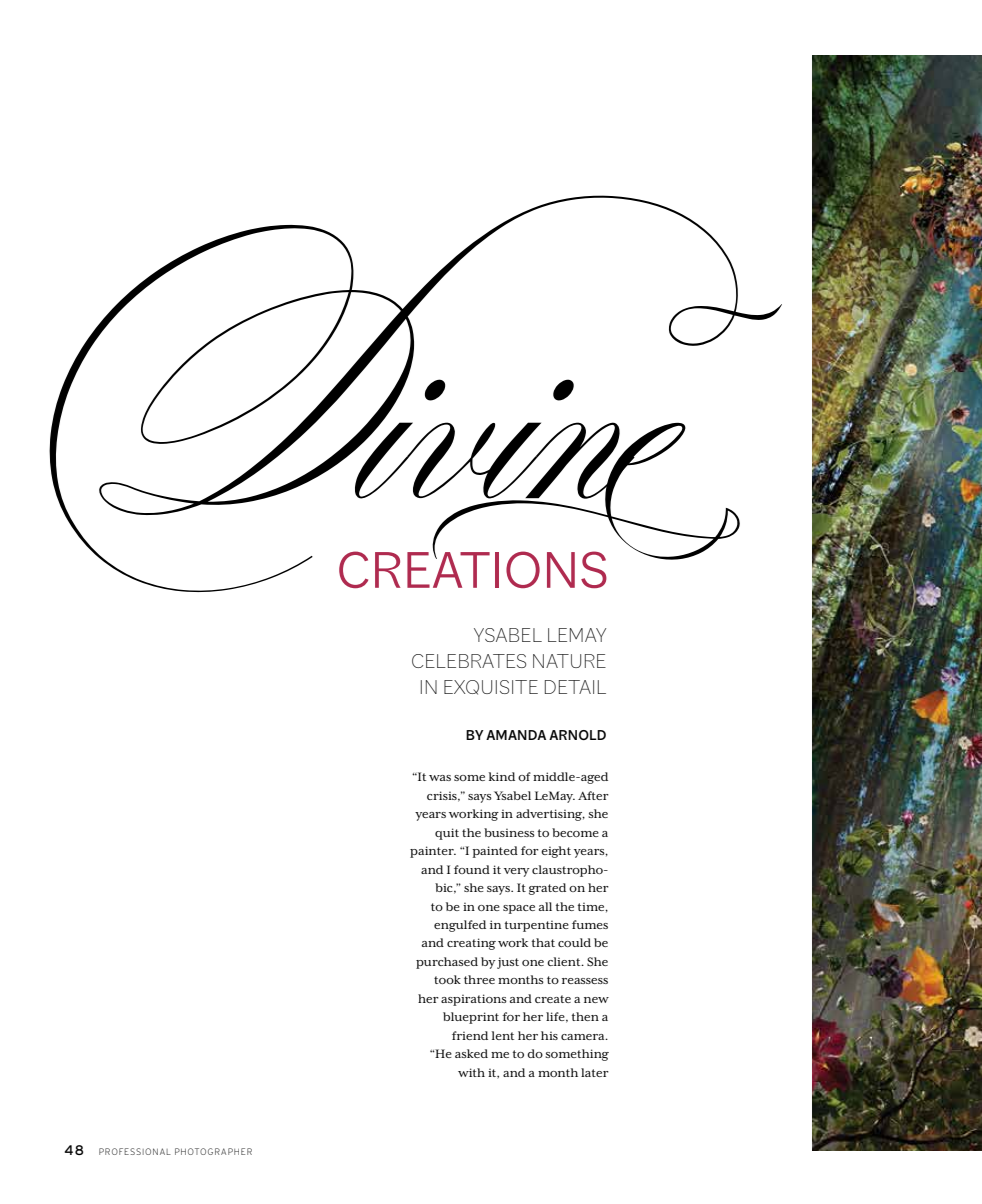  I want to click on that, so click(543, 942).
